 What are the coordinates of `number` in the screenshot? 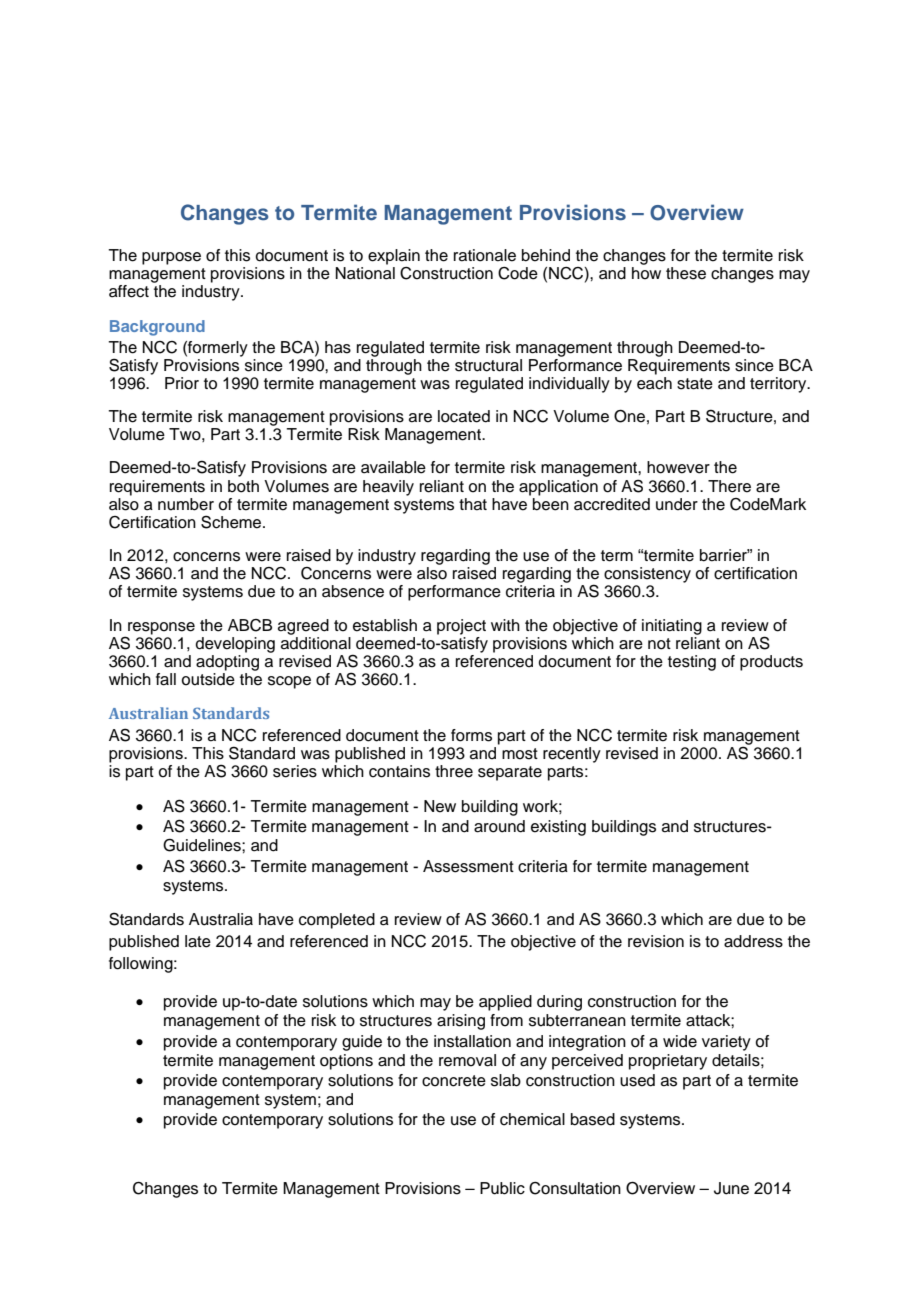 It's located at (186, 504).
